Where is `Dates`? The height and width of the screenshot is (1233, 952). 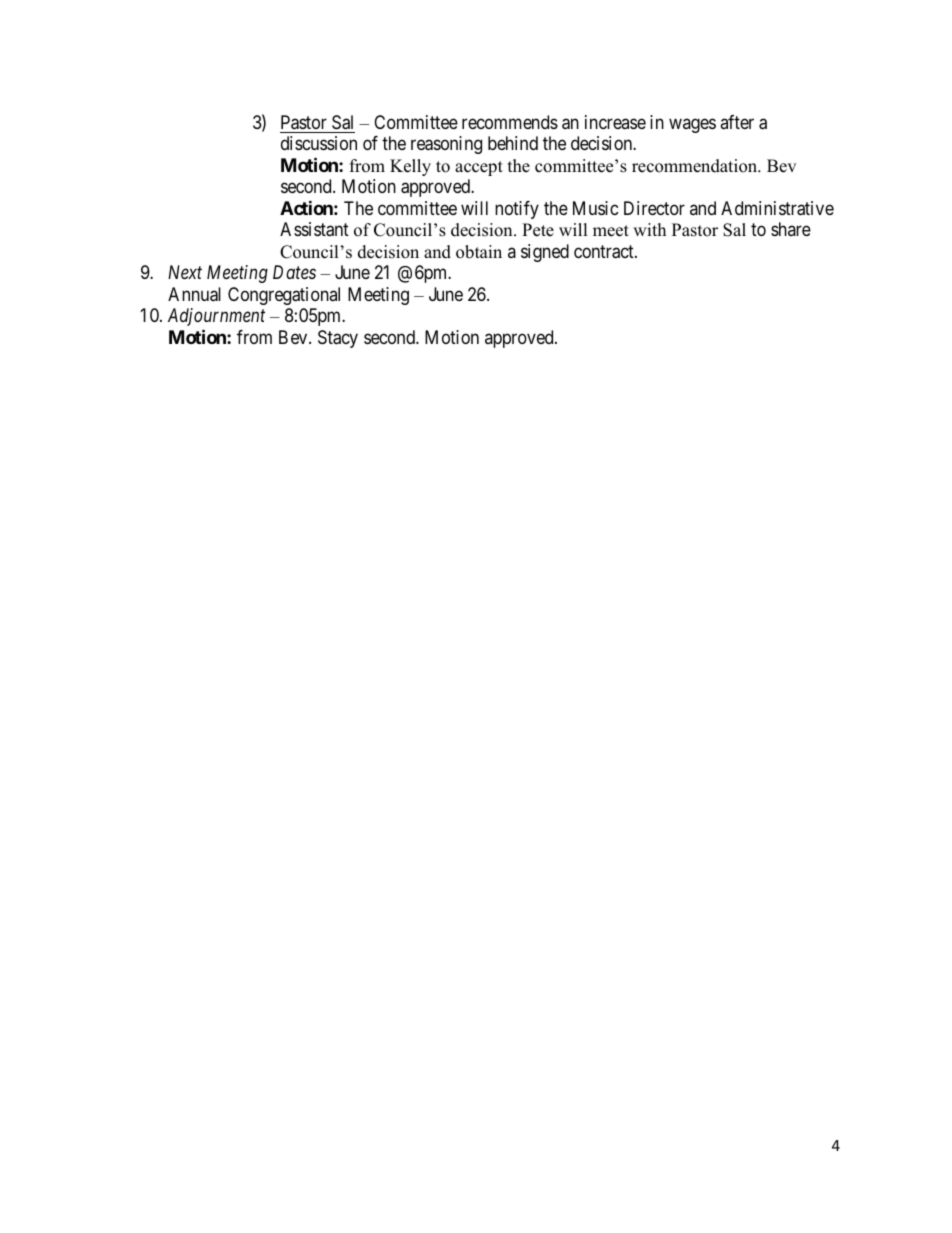 Dates is located at coordinates (294, 272).
